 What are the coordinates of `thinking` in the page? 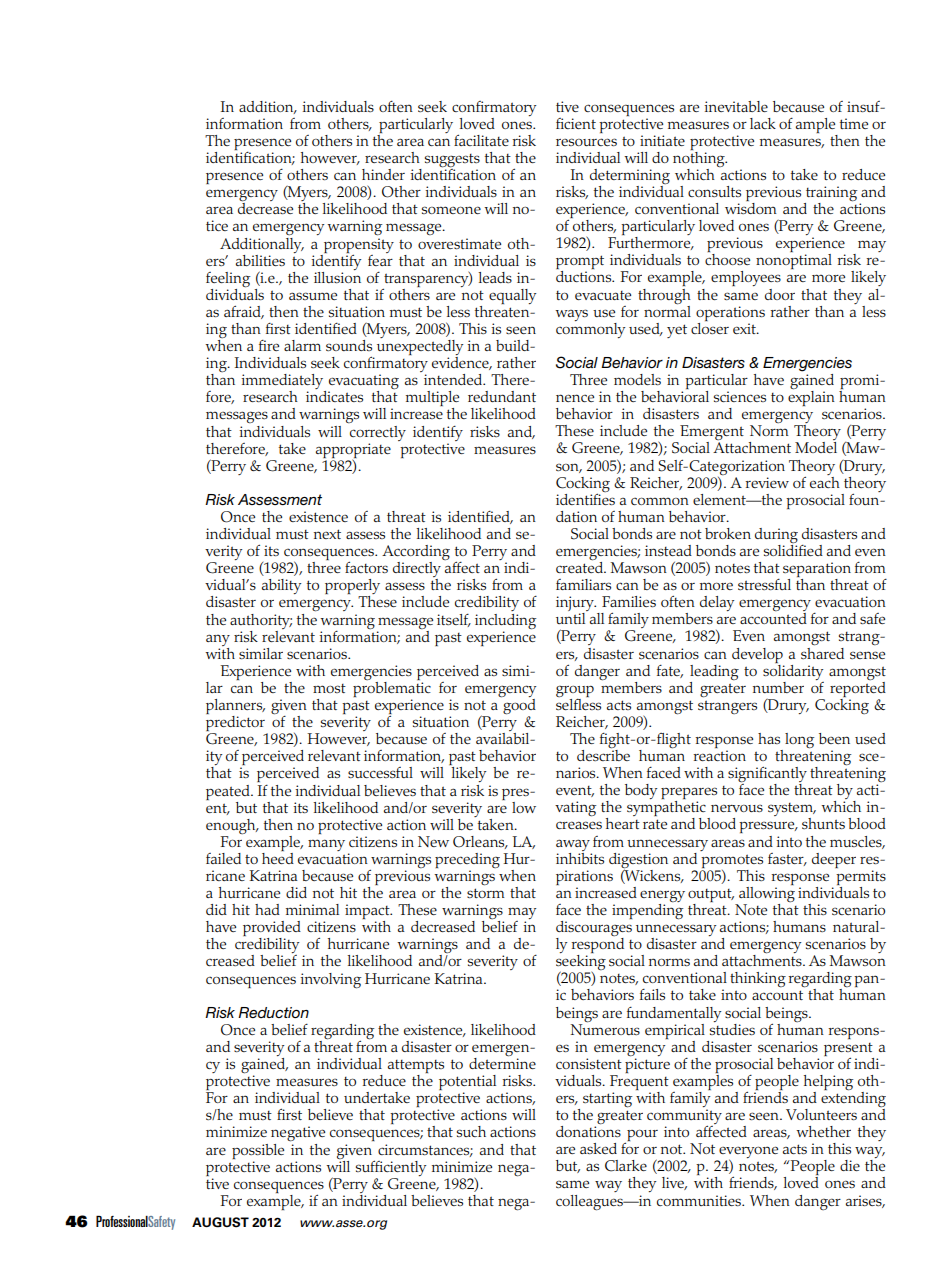 It's located at (758, 980).
